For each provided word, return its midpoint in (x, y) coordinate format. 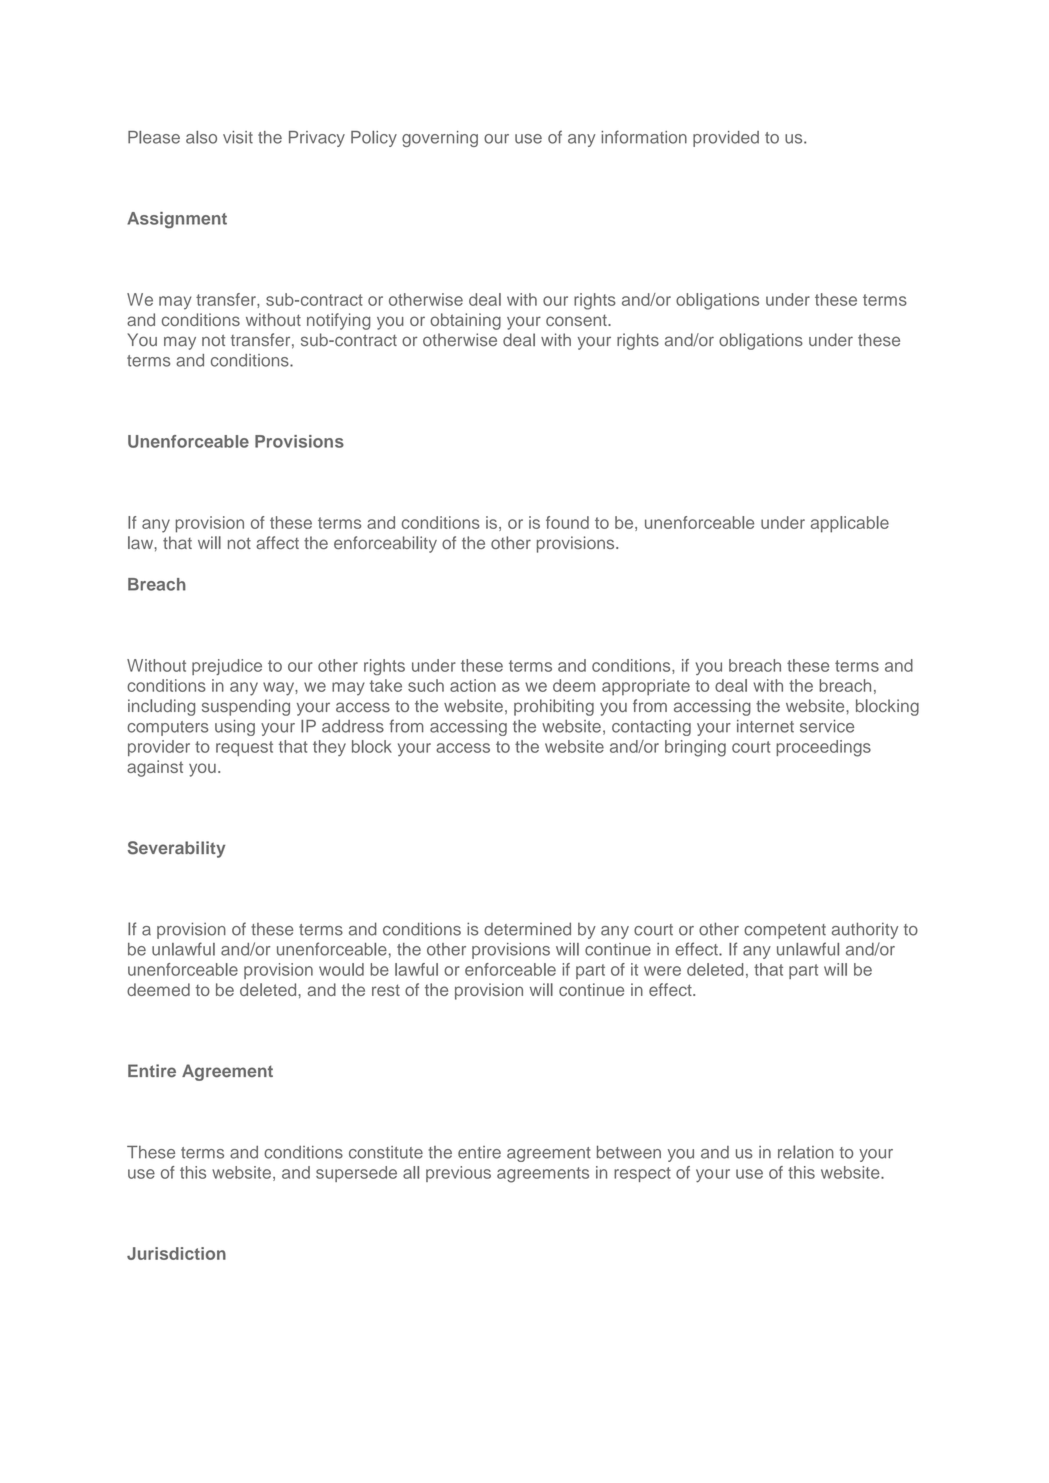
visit (238, 137)
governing (440, 139)
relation (806, 1152)
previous (458, 1174)
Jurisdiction (176, 1253)
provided (726, 139)
